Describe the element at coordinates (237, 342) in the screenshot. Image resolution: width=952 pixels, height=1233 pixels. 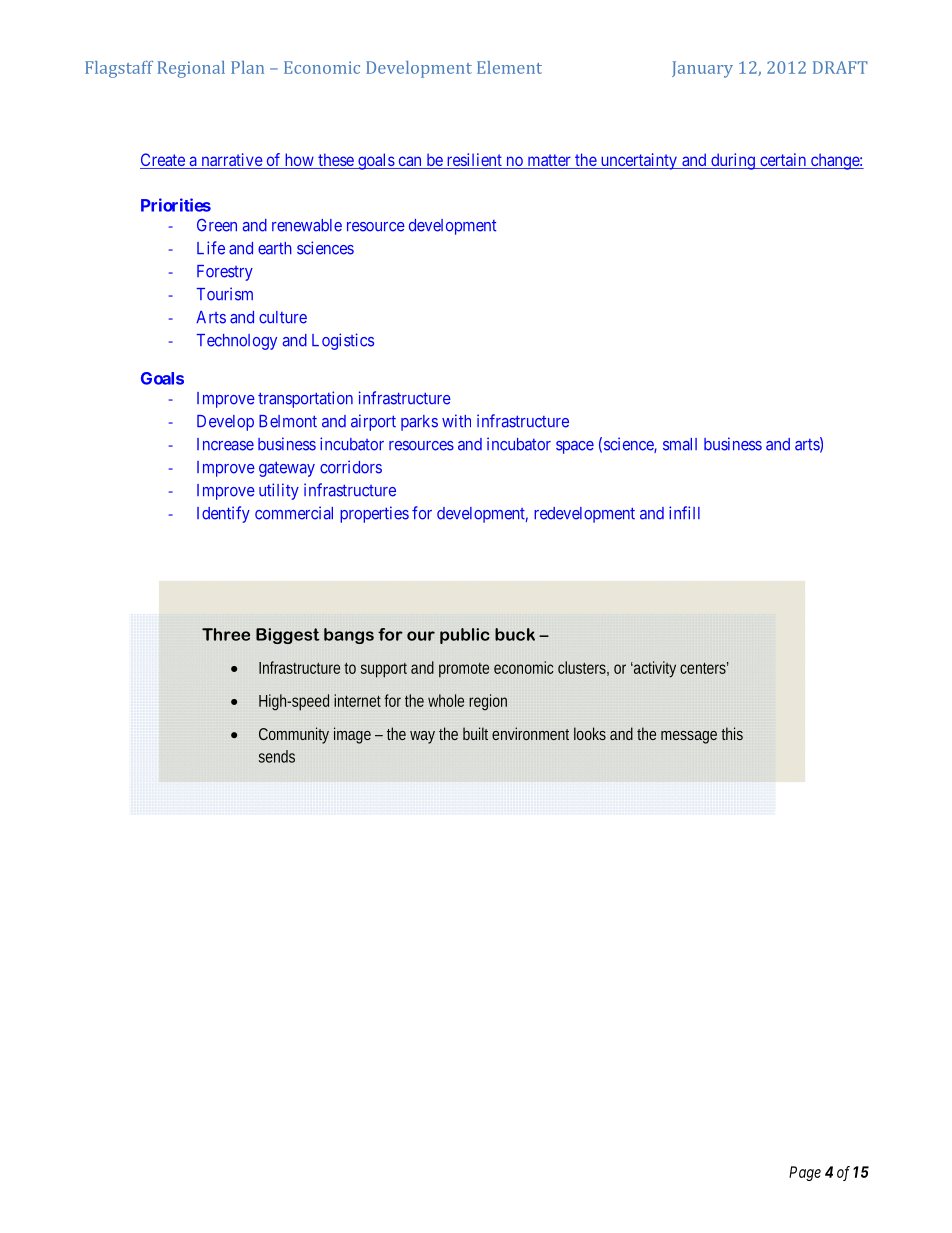
I see `Technology` at that location.
